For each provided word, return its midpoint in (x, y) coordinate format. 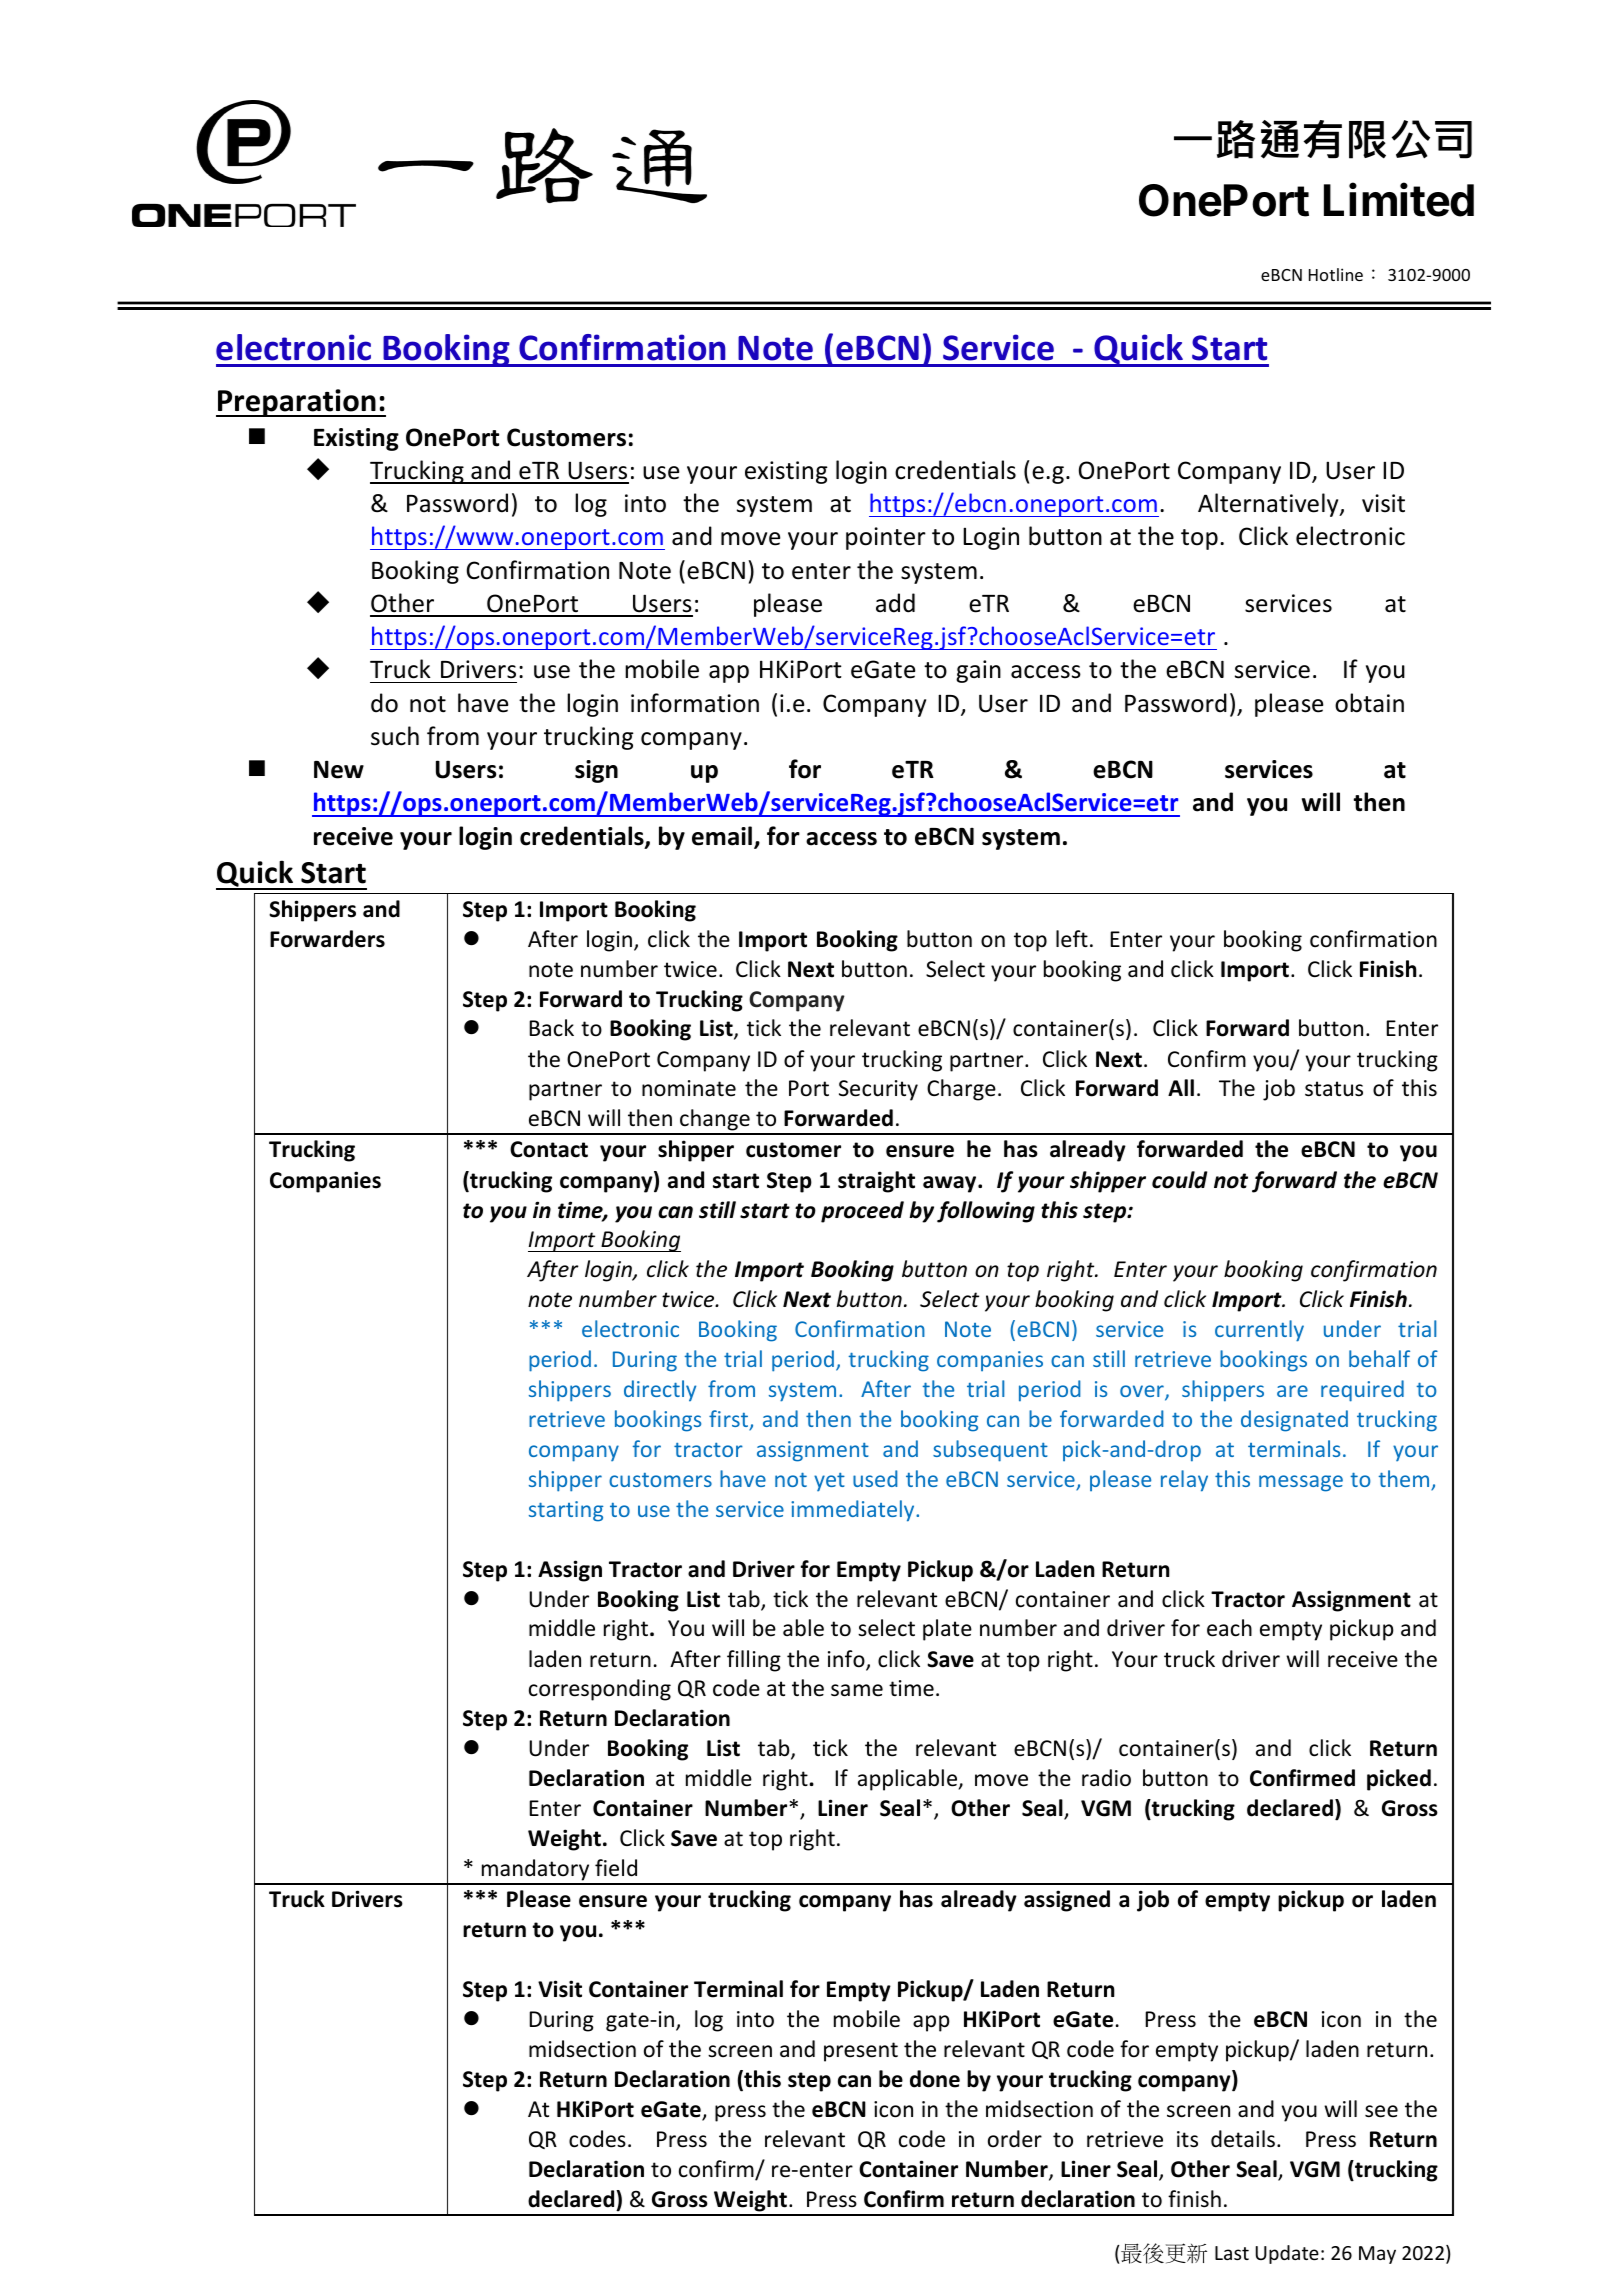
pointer (886, 538)
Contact (549, 1149)
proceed (862, 1212)
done (935, 2079)
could (1179, 1180)
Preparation (297, 403)
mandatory (535, 1871)
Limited (1399, 199)
